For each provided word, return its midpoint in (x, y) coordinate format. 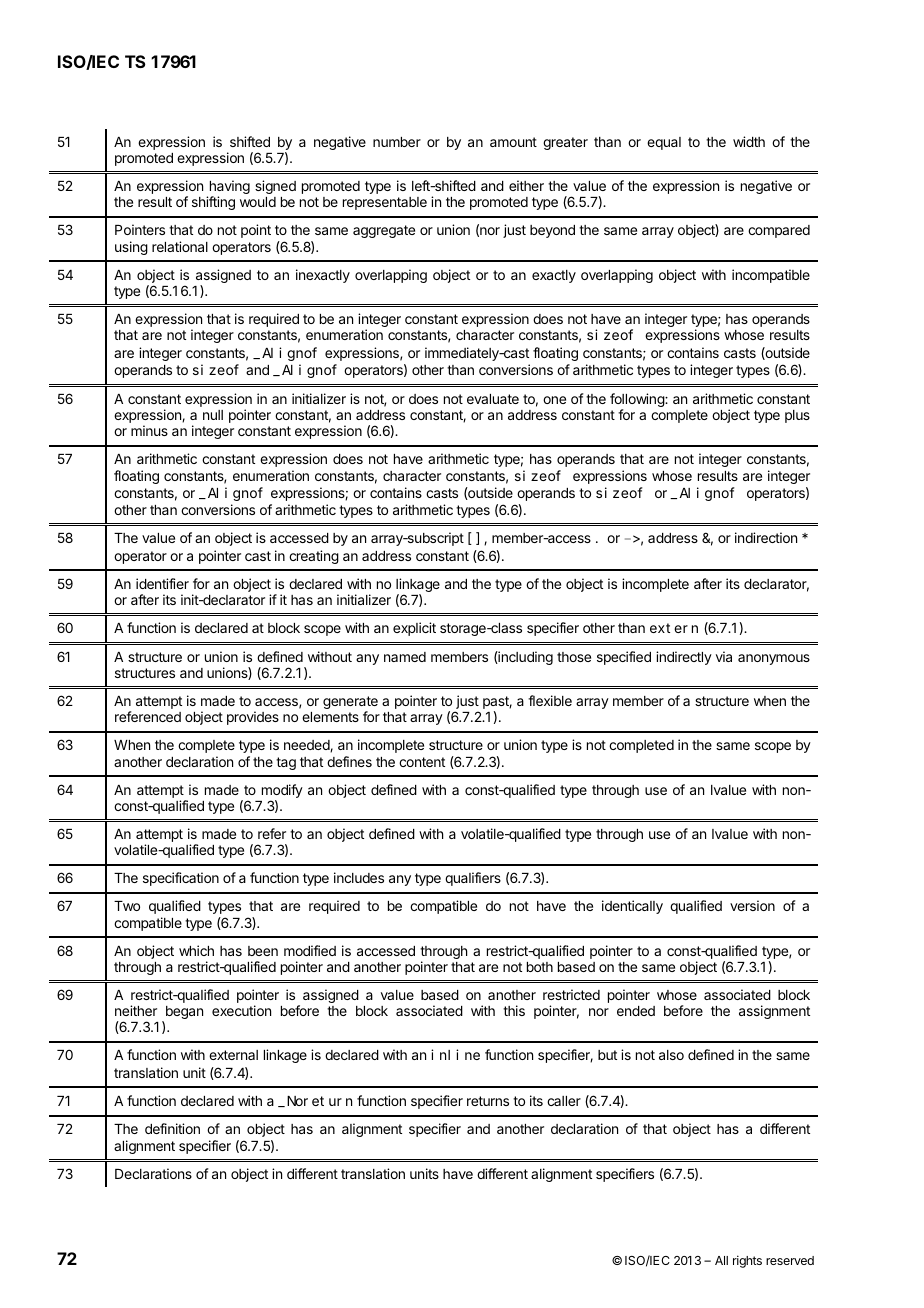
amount (513, 142)
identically (632, 907)
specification (181, 879)
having (228, 188)
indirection (766, 537)
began (183, 1014)
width (749, 141)
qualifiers (473, 879)
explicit (414, 629)
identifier (162, 583)
